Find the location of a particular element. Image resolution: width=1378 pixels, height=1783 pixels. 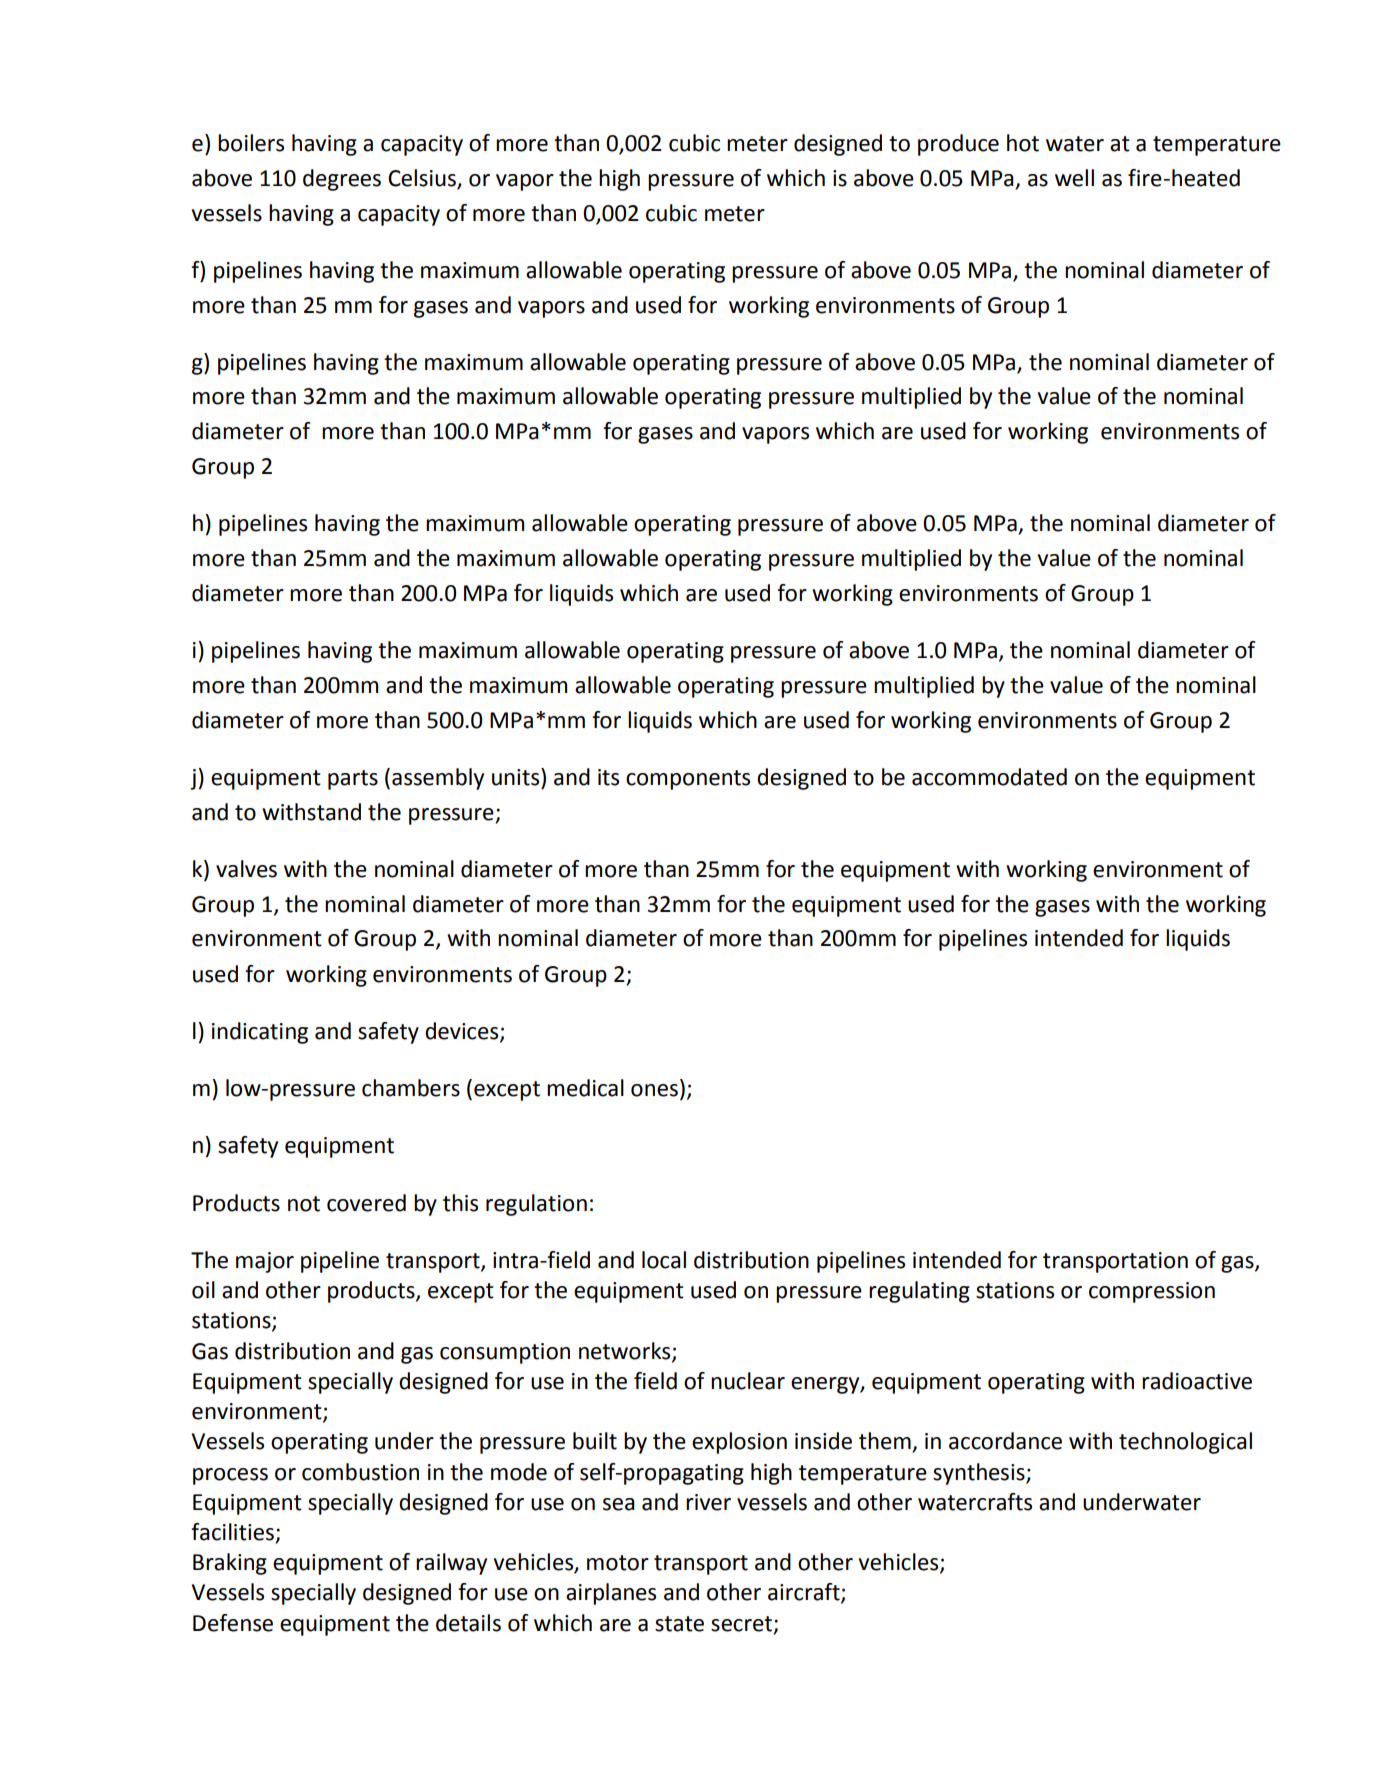

parts is located at coordinates (353, 780).
